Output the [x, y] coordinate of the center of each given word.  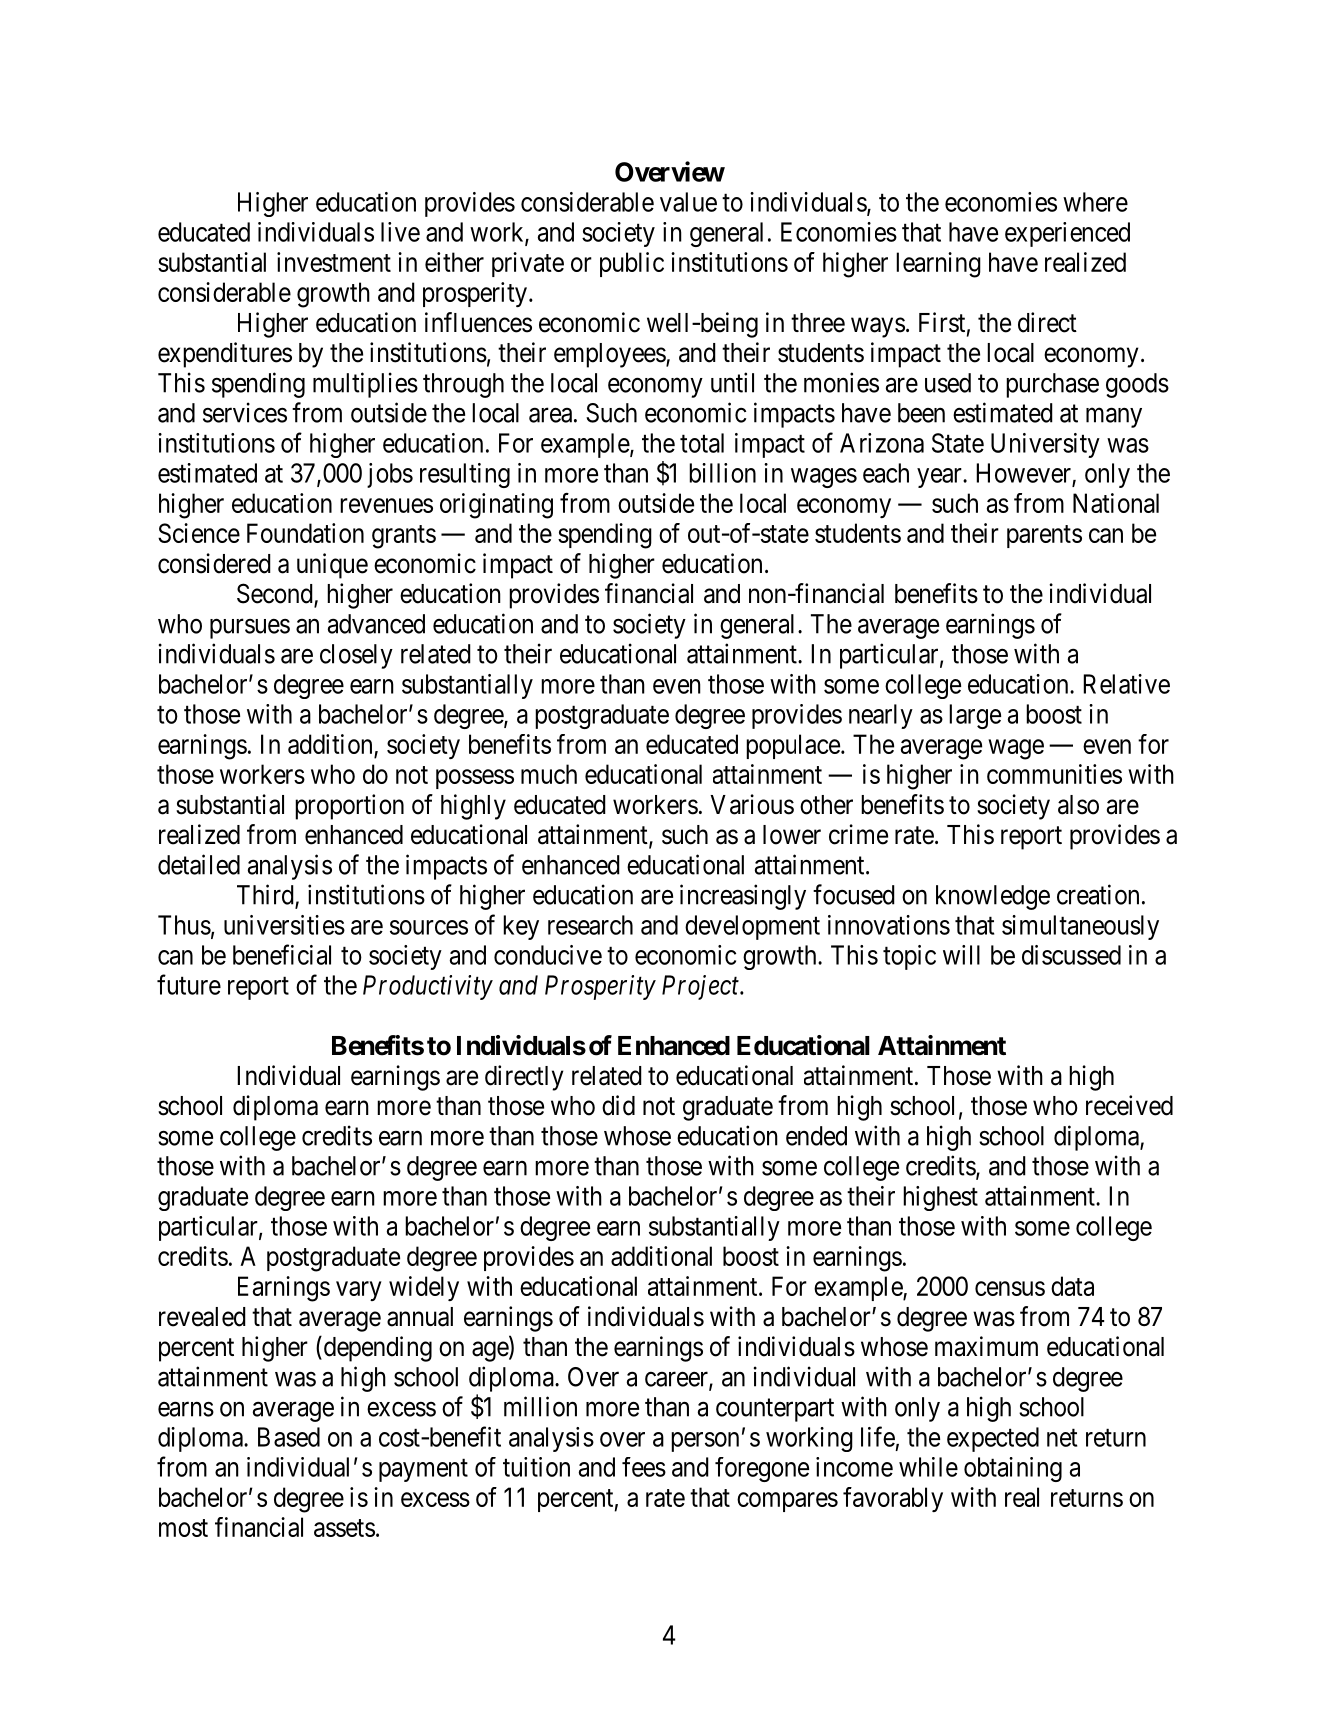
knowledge [993, 897]
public [632, 264]
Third [266, 895]
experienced [1067, 234]
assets [344, 1528]
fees [644, 1467]
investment [334, 262]
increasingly [743, 897]
